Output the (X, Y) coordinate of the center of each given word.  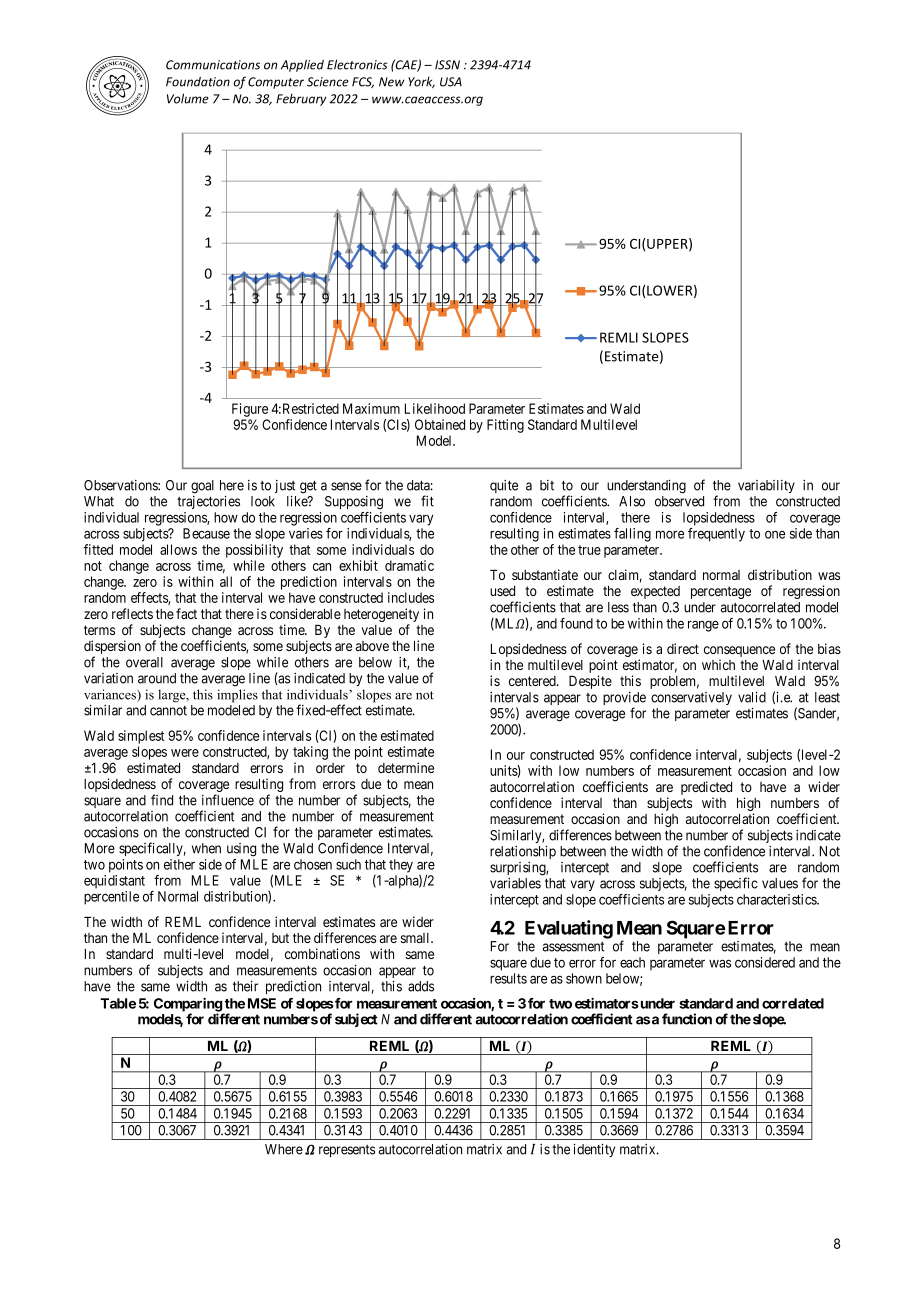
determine (406, 767)
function (687, 1019)
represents (347, 1151)
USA (451, 82)
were (185, 753)
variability (766, 486)
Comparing (189, 1006)
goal (202, 487)
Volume (188, 98)
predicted (706, 789)
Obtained (440, 424)
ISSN (447, 65)
